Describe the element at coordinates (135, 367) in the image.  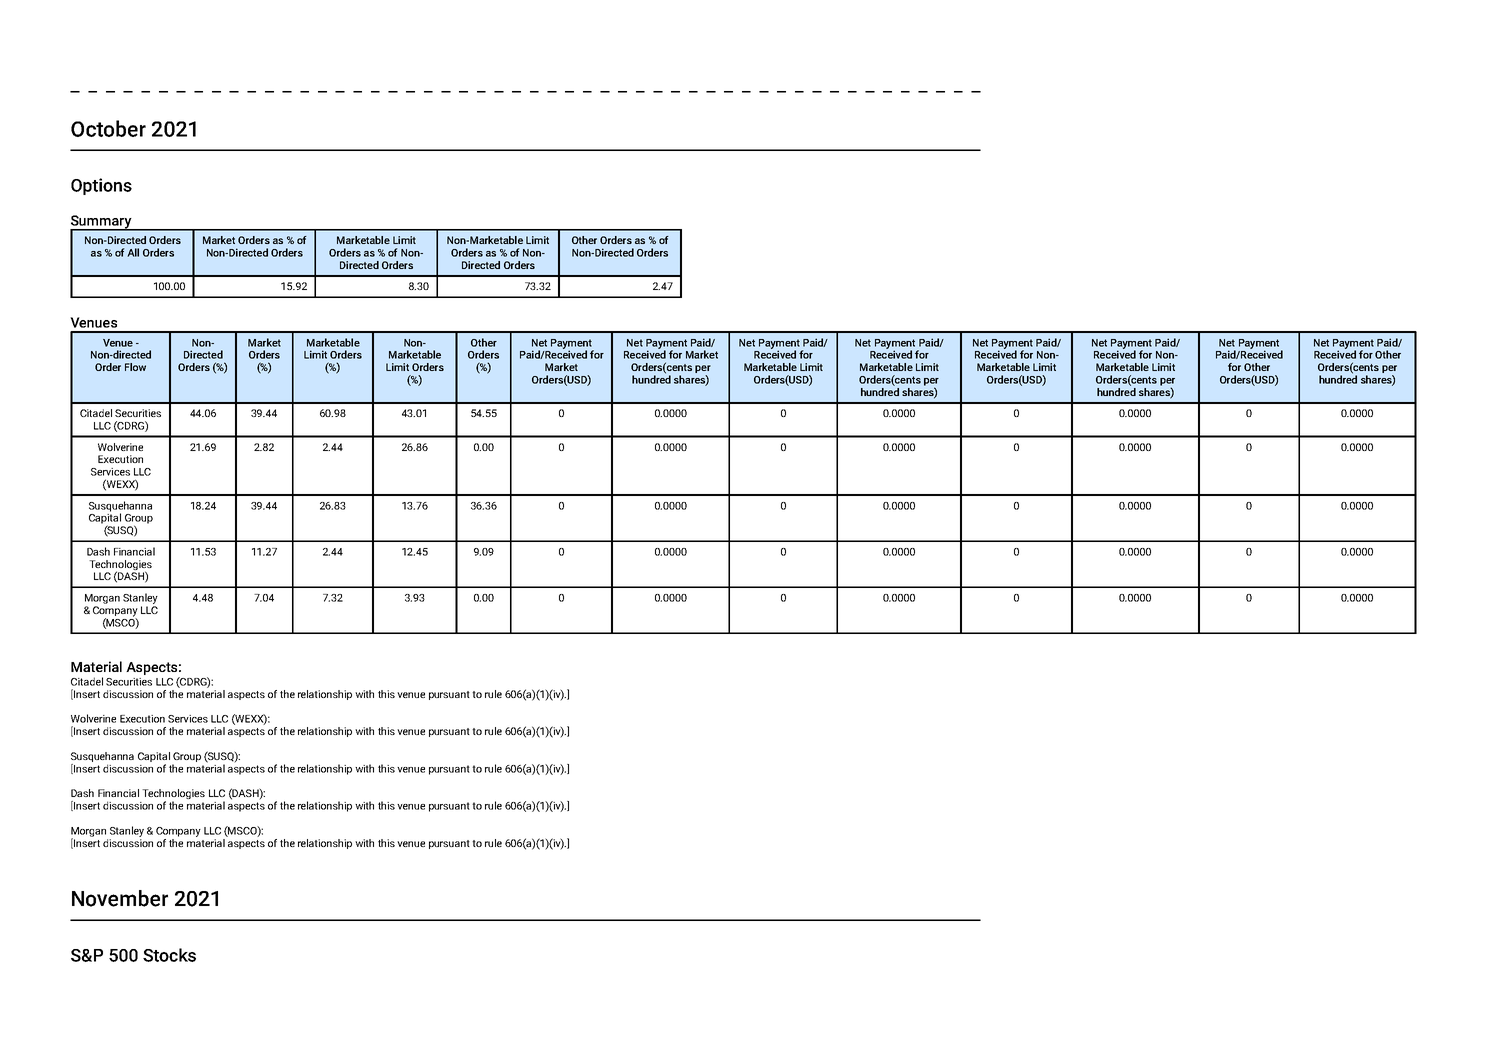
I see `Flow` at that location.
